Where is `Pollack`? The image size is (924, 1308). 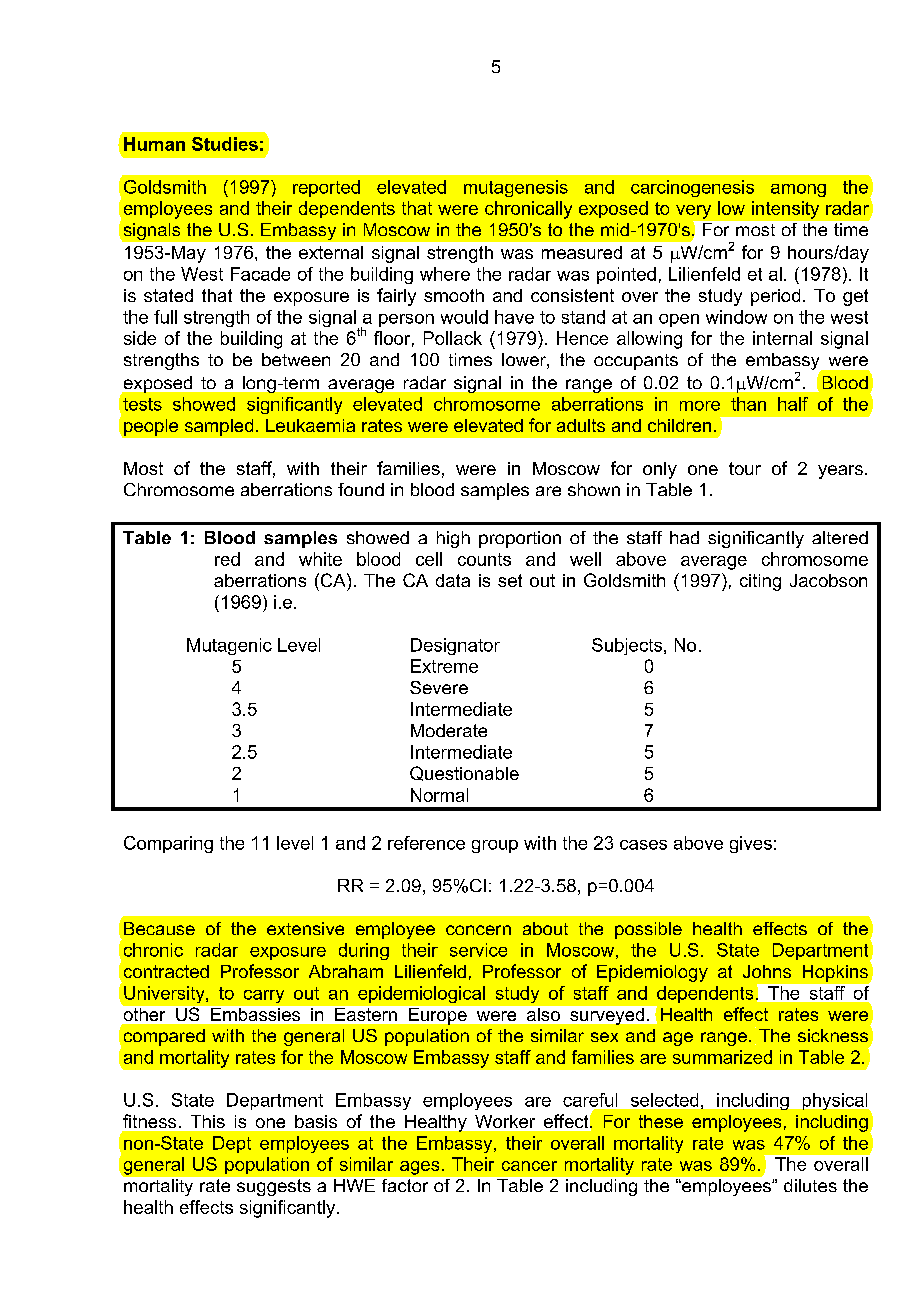 Pollack is located at coordinates (453, 338).
